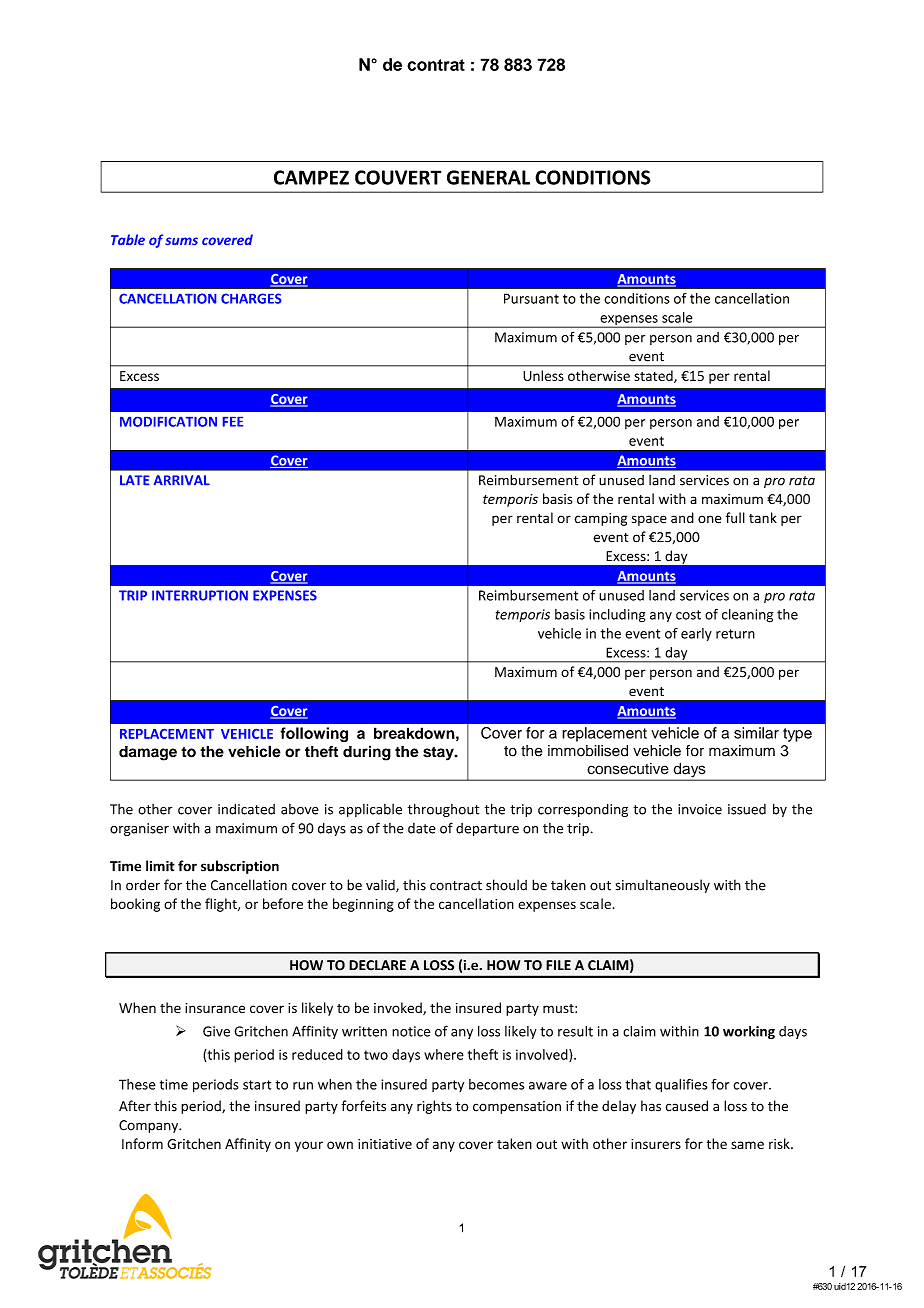 This document has height=1308, width=924. Describe the element at coordinates (246, 809) in the document. I see `indicated` at that location.
